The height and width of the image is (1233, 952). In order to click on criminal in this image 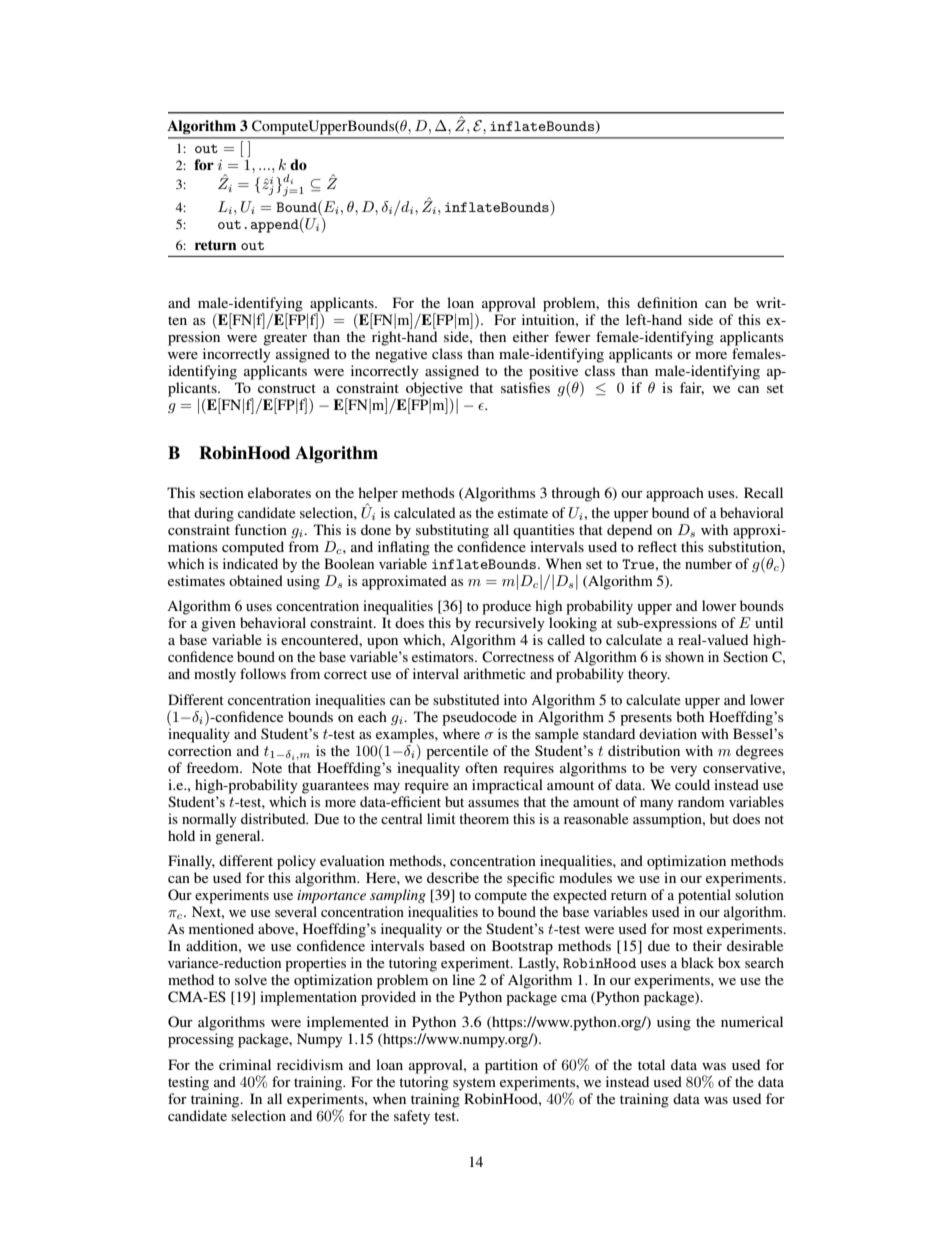, I will do `click(245, 1064)`.
